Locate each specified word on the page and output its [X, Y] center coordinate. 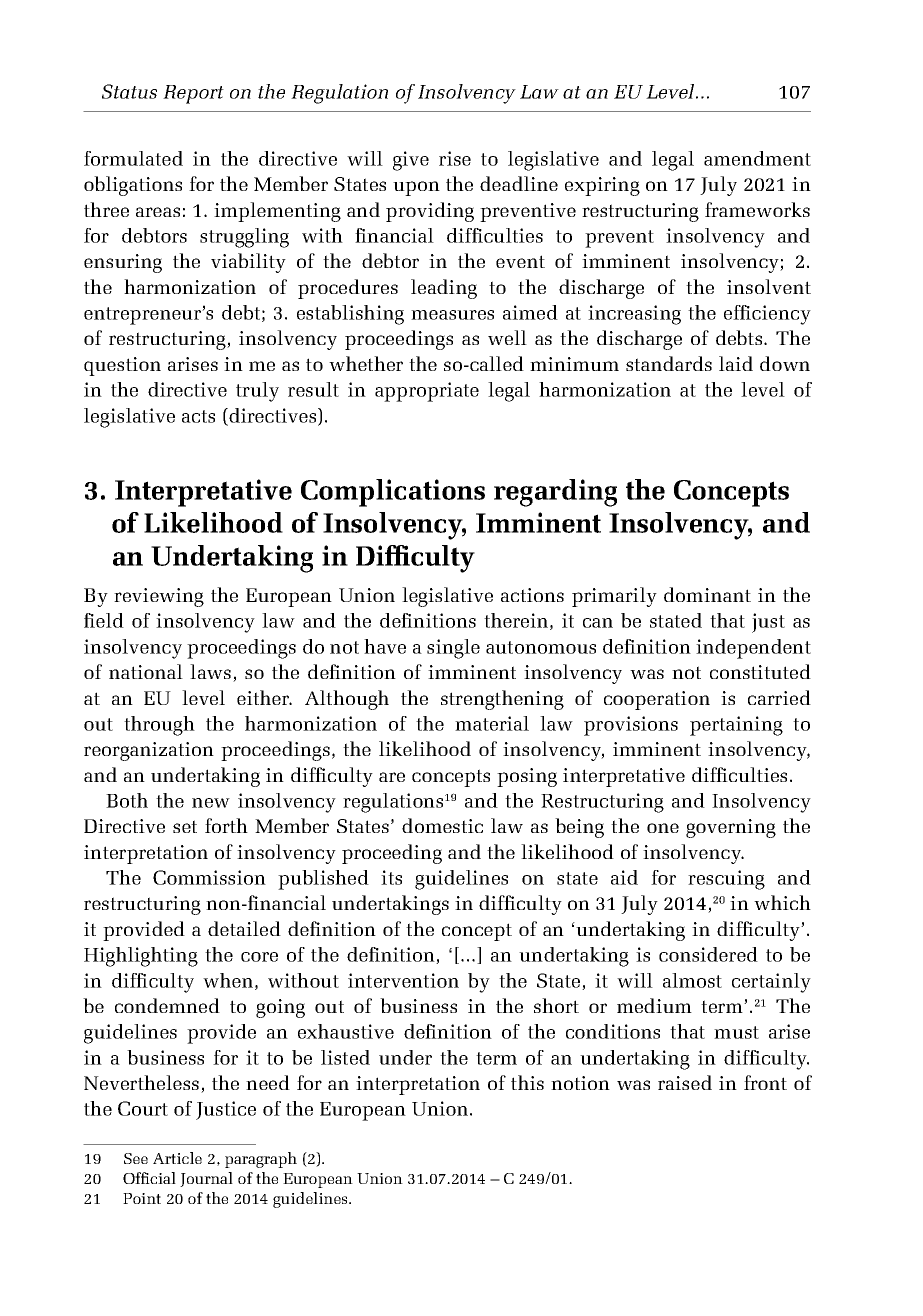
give [411, 161]
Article [177, 1158]
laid [736, 363]
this [527, 1082]
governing [731, 828]
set [185, 826]
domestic [442, 825]
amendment [757, 158]
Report [193, 94]
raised [685, 1082]
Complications [393, 493]
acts [198, 416]
